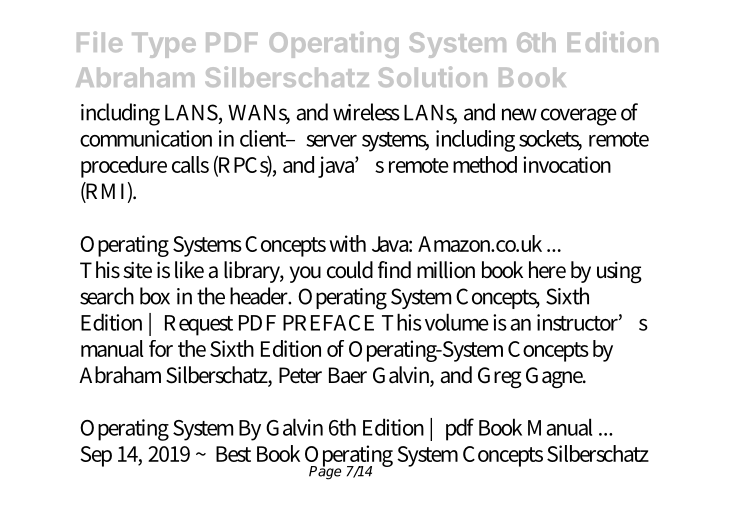 This image has width=735, height=521. What do you see at coordinates (519, 114) in the image?
I see `new` at bounding box center [519, 114].
